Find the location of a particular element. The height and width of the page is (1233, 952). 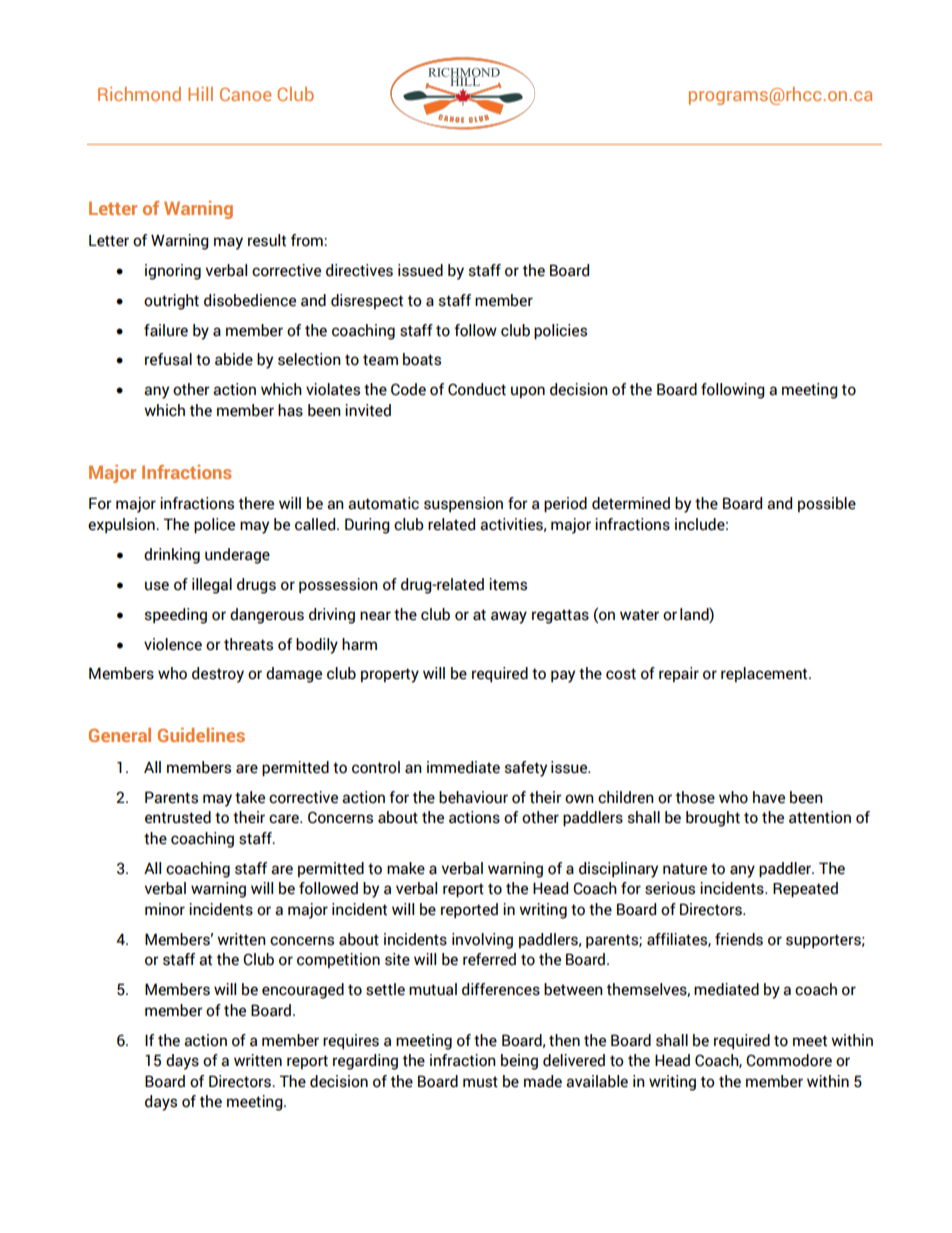

have is located at coordinates (769, 797).
